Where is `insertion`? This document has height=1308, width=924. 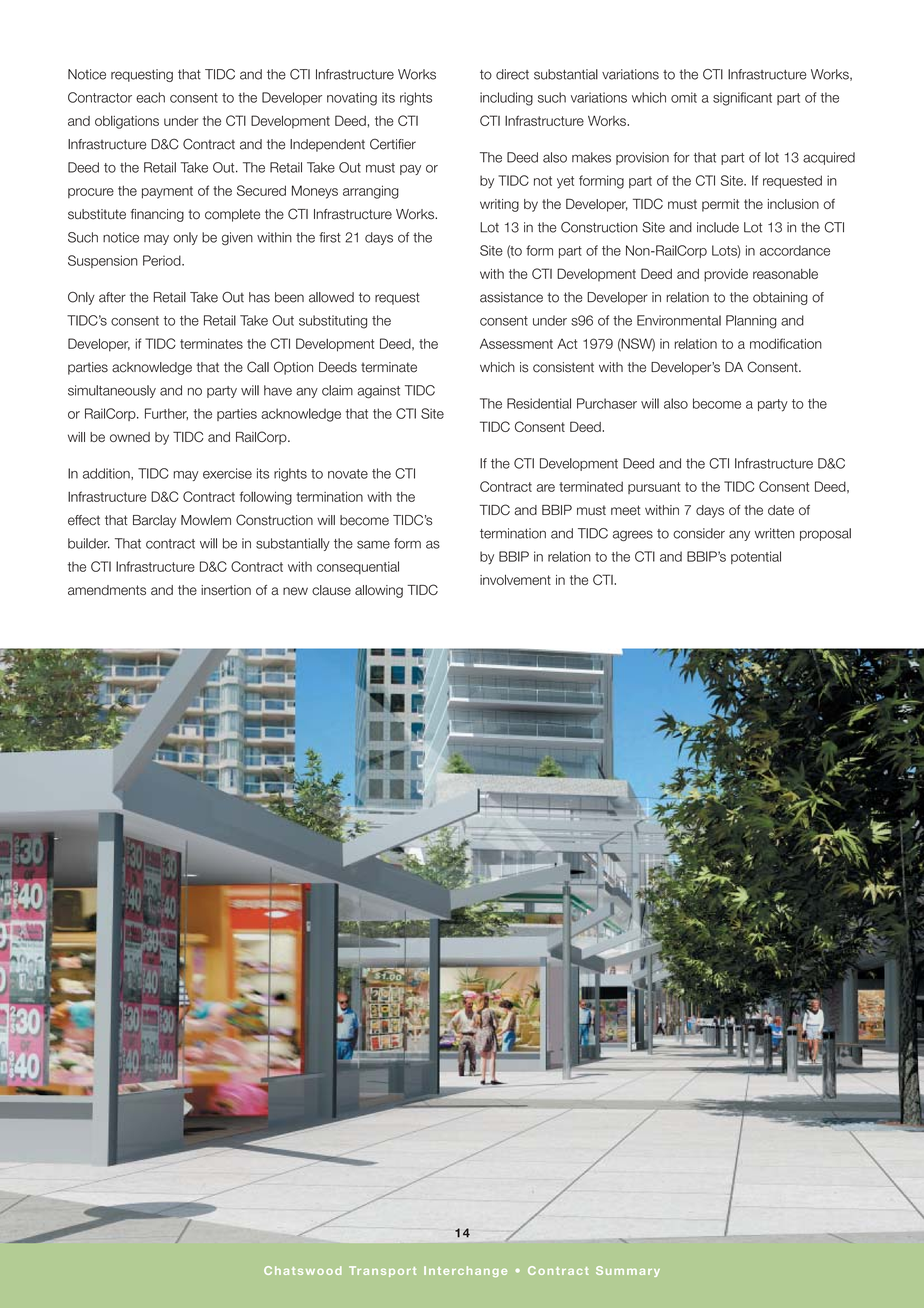
insertion is located at coordinates (226, 590).
